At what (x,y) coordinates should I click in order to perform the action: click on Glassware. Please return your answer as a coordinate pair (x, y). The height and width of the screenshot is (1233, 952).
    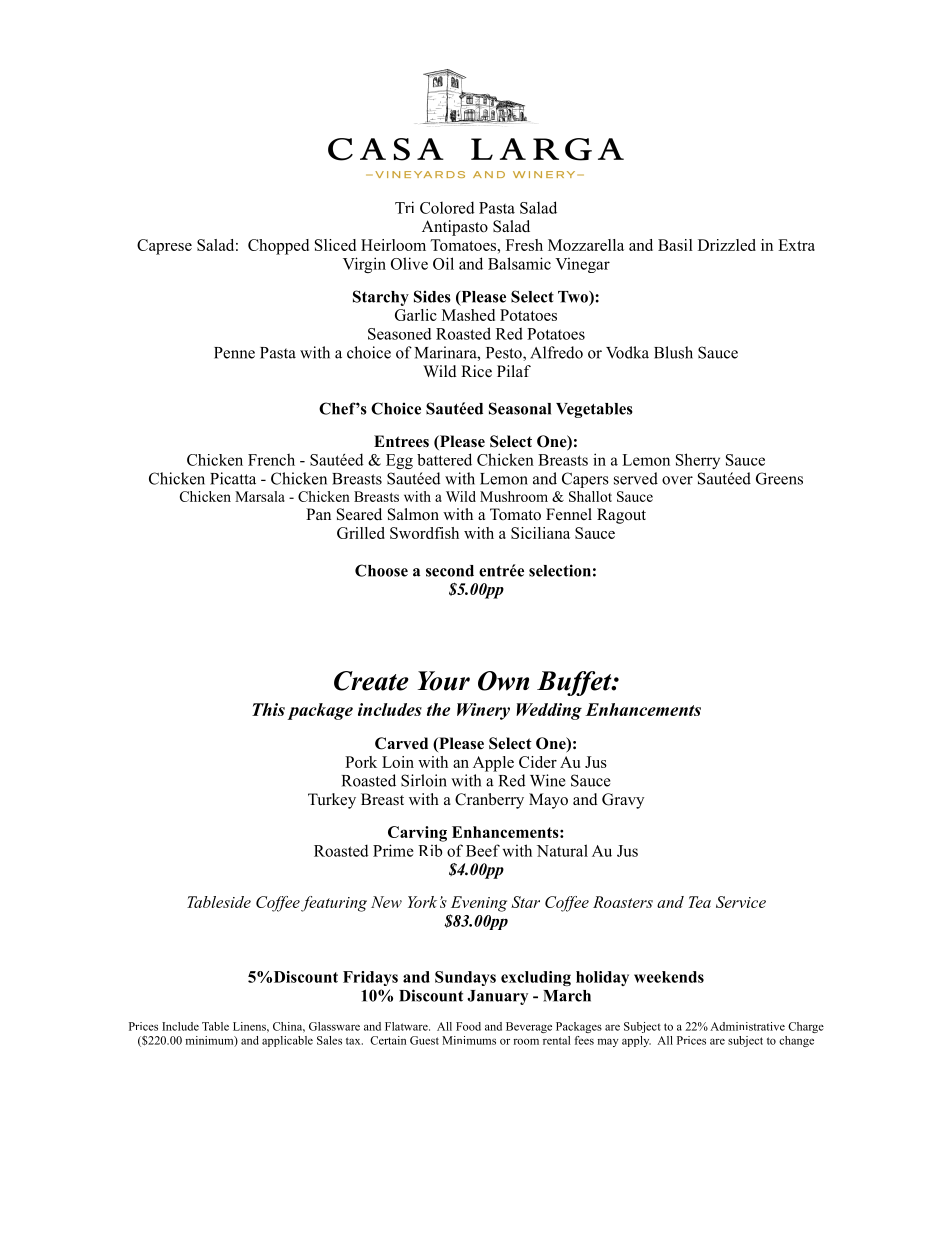
    Looking at the image, I should click on (334, 1026).
